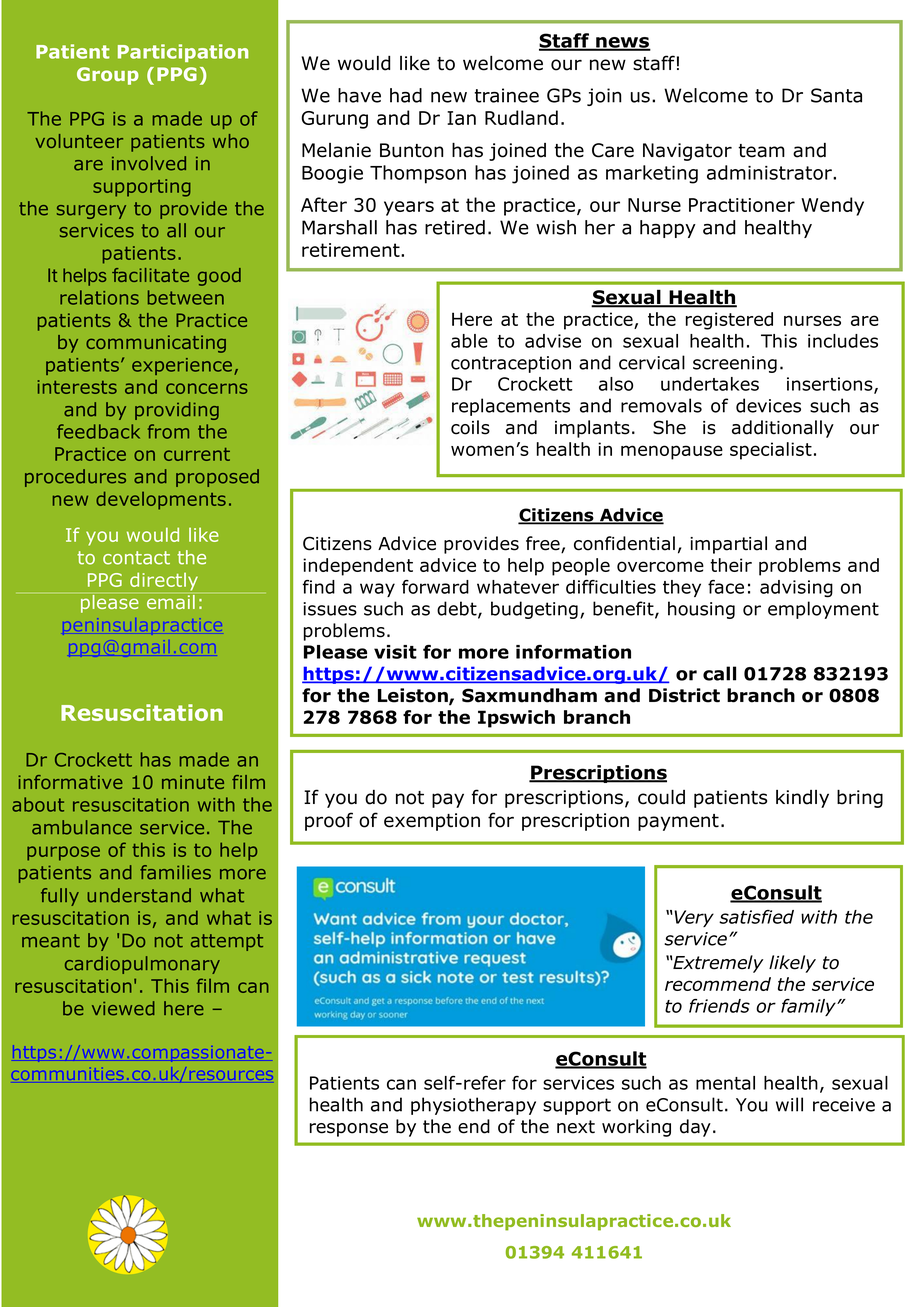 The height and width of the screenshot is (1307, 924). Describe the element at coordinates (455, 227) in the screenshot. I see `retired` at that location.
